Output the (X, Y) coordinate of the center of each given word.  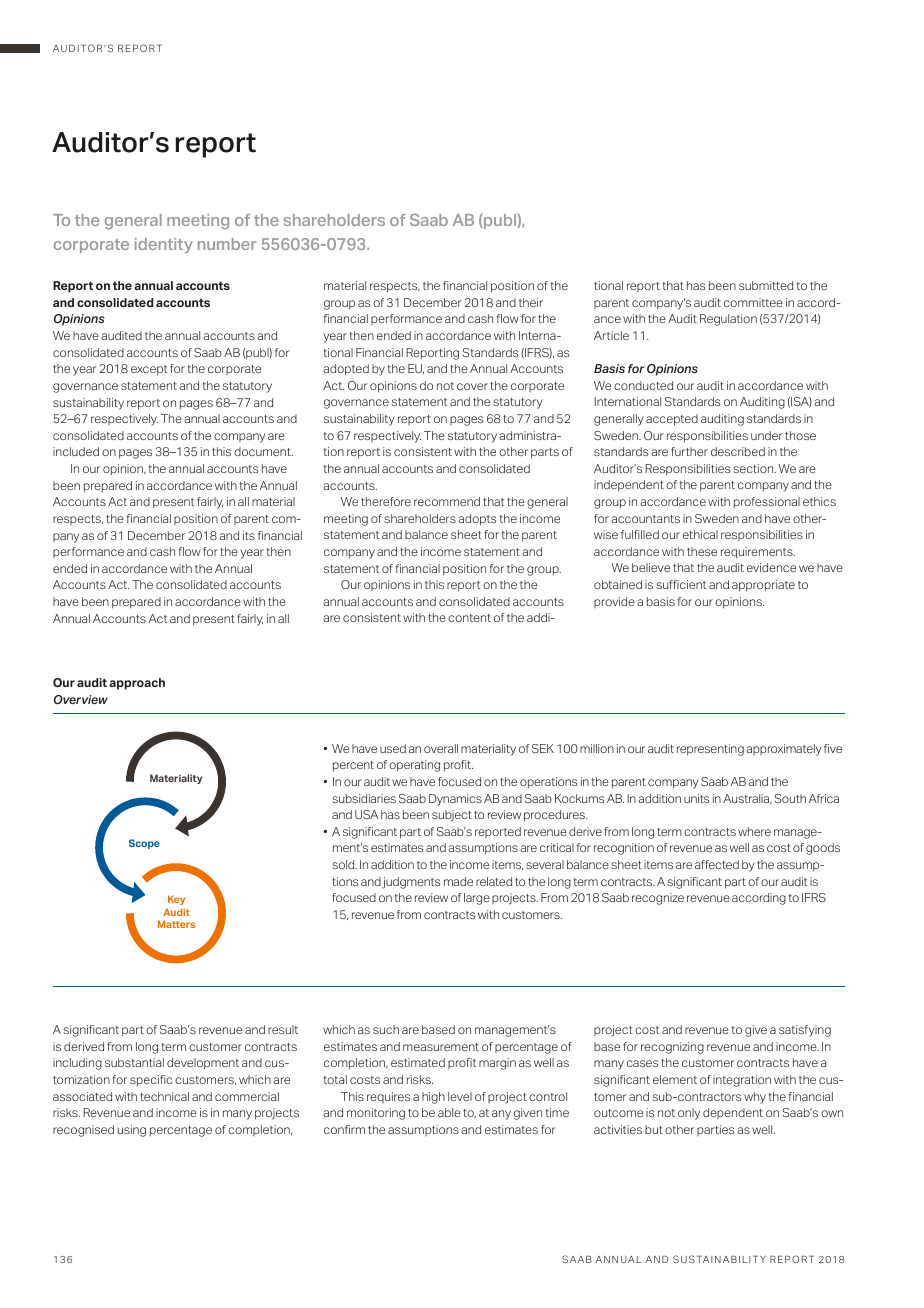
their (531, 302)
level (460, 1096)
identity (164, 245)
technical (164, 1096)
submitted (766, 285)
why (755, 1098)
